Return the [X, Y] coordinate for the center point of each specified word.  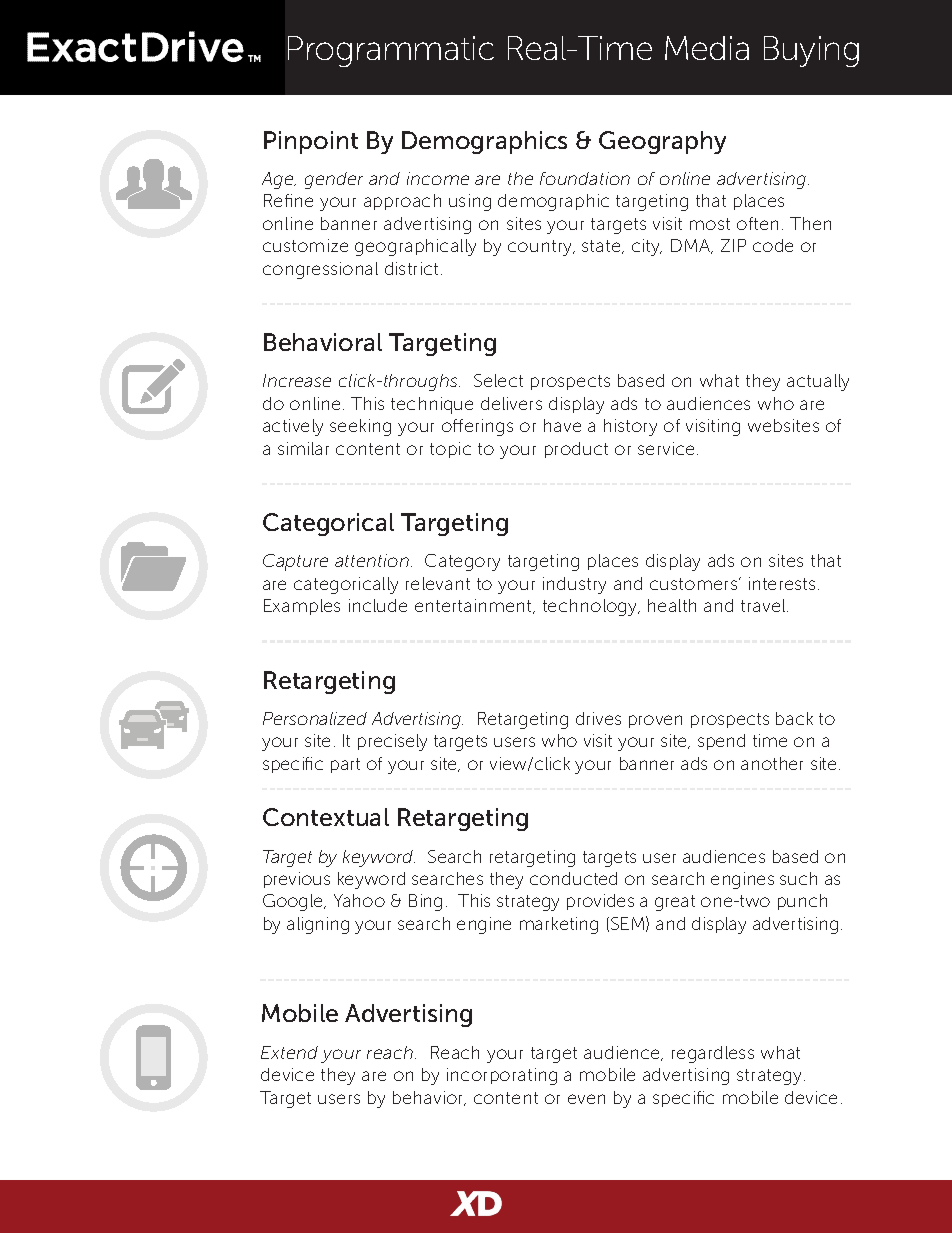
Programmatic [391, 51]
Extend [289, 1052]
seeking [360, 427]
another [772, 763]
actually [818, 382]
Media [707, 48]
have [562, 425]
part [345, 765]
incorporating [502, 1076]
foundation [585, 178]
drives [598, 718]
